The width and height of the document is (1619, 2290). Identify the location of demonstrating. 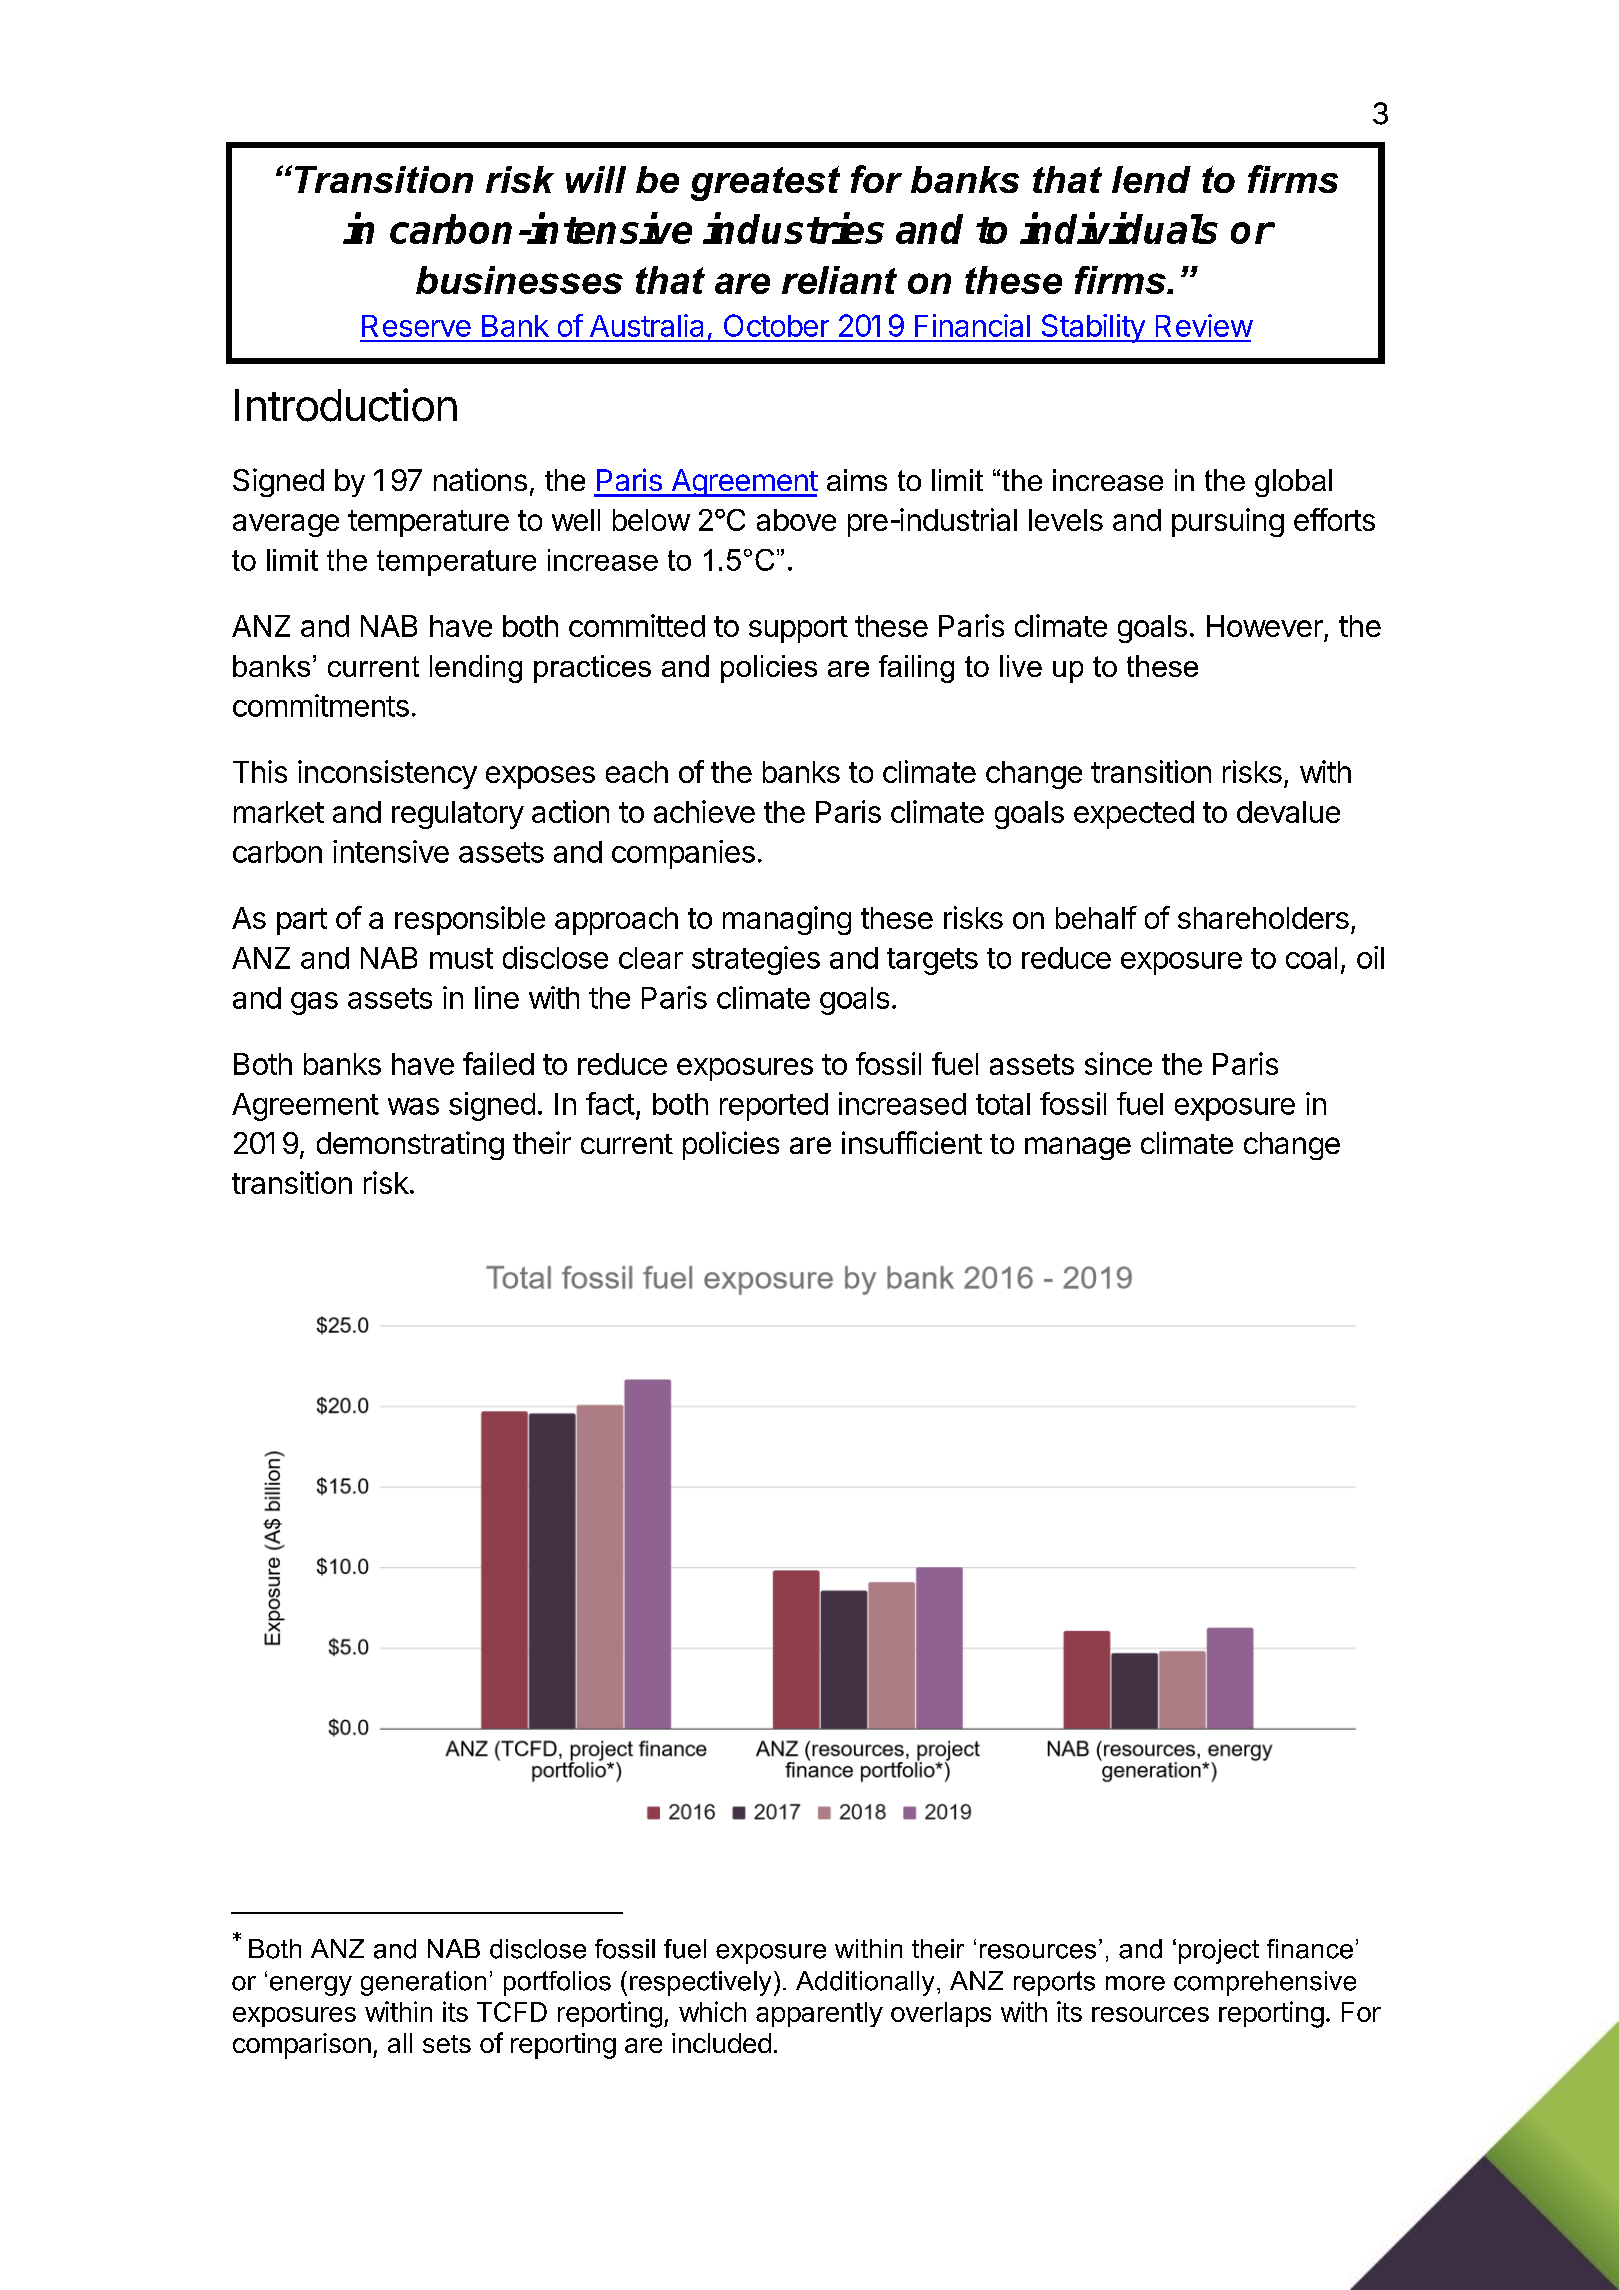
(410, 1145).
